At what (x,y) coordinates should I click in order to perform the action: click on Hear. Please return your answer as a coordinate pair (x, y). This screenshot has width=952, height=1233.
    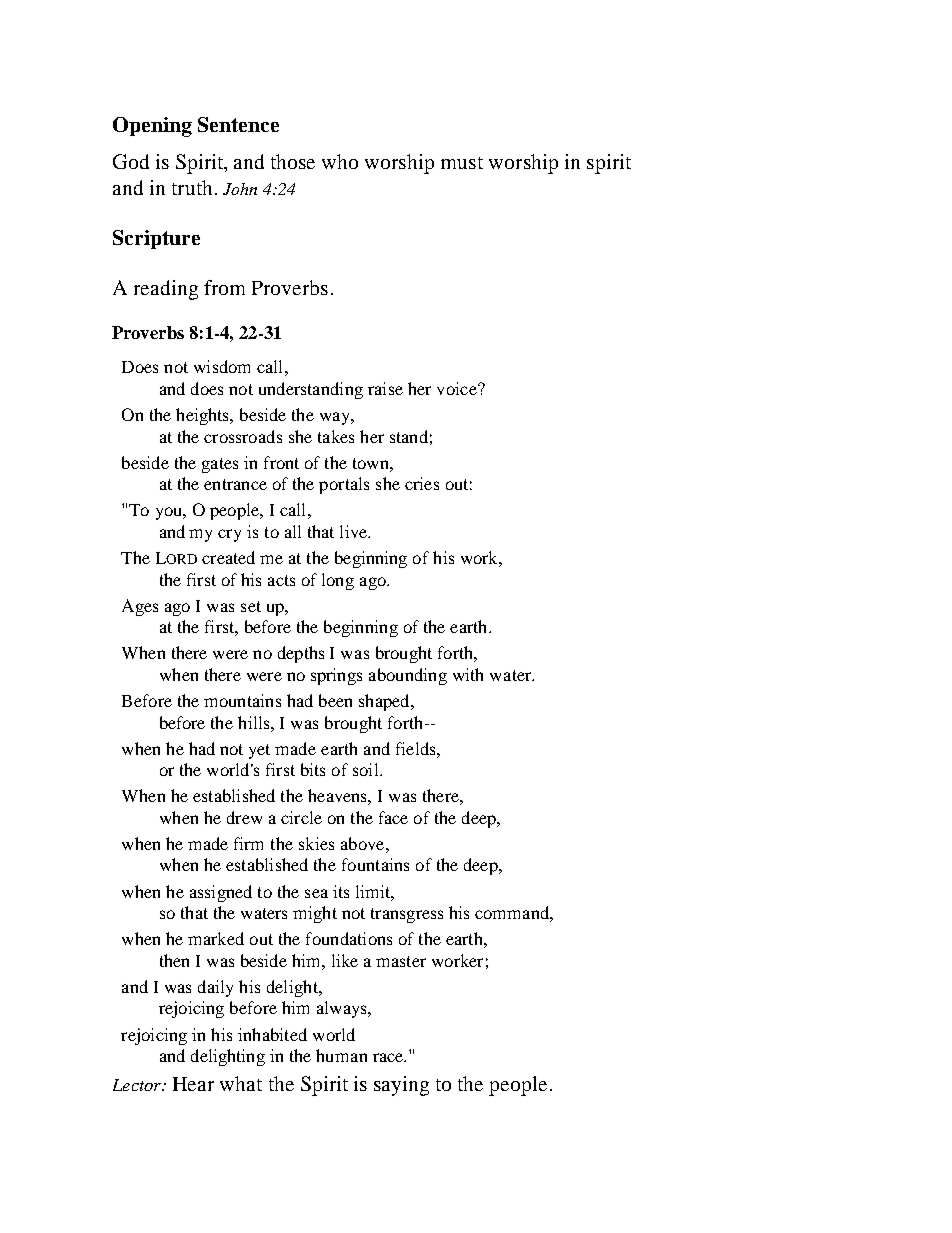
    Looking at the image, I should click on (193, 1084).
